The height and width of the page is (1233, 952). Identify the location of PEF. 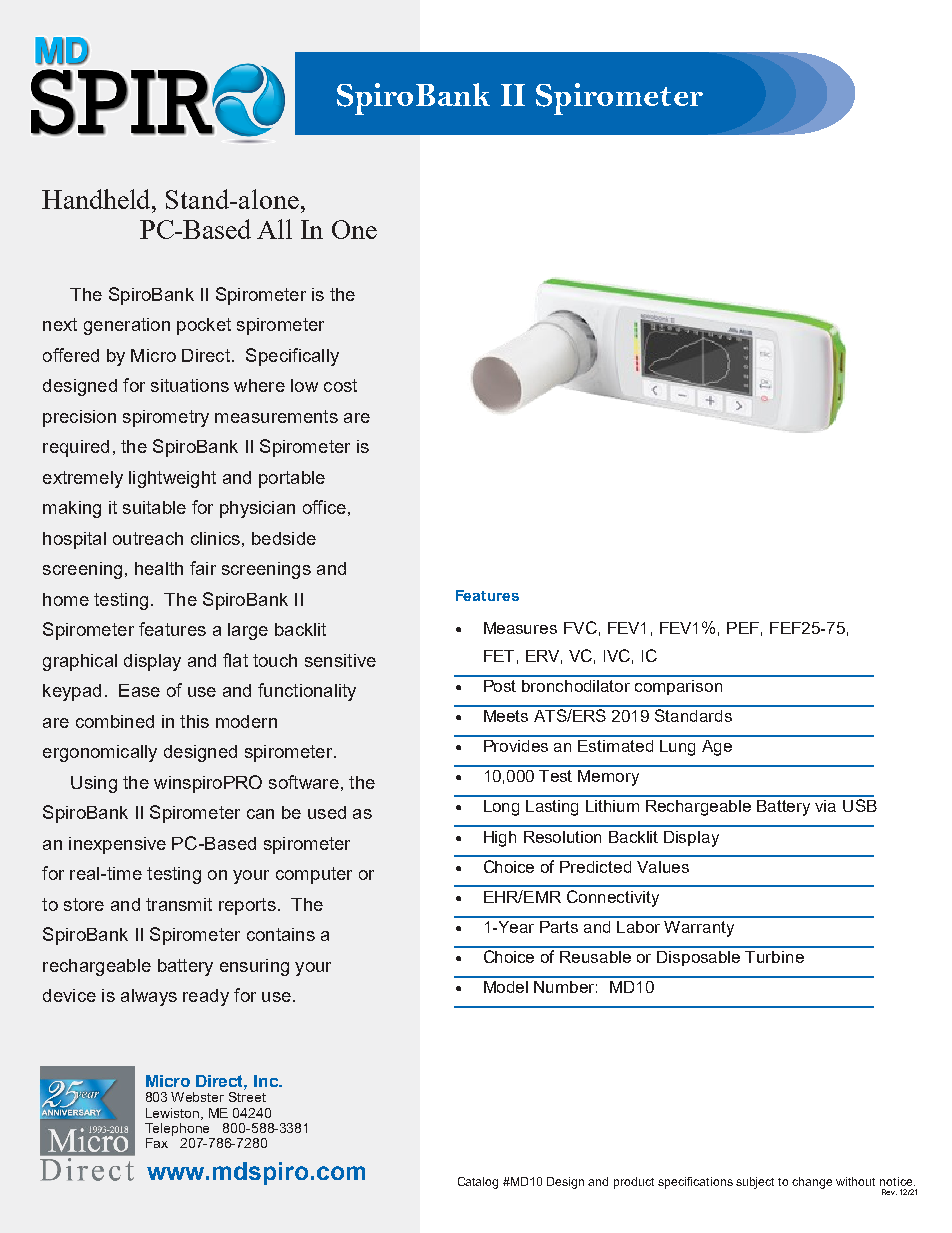
(743, 628).
